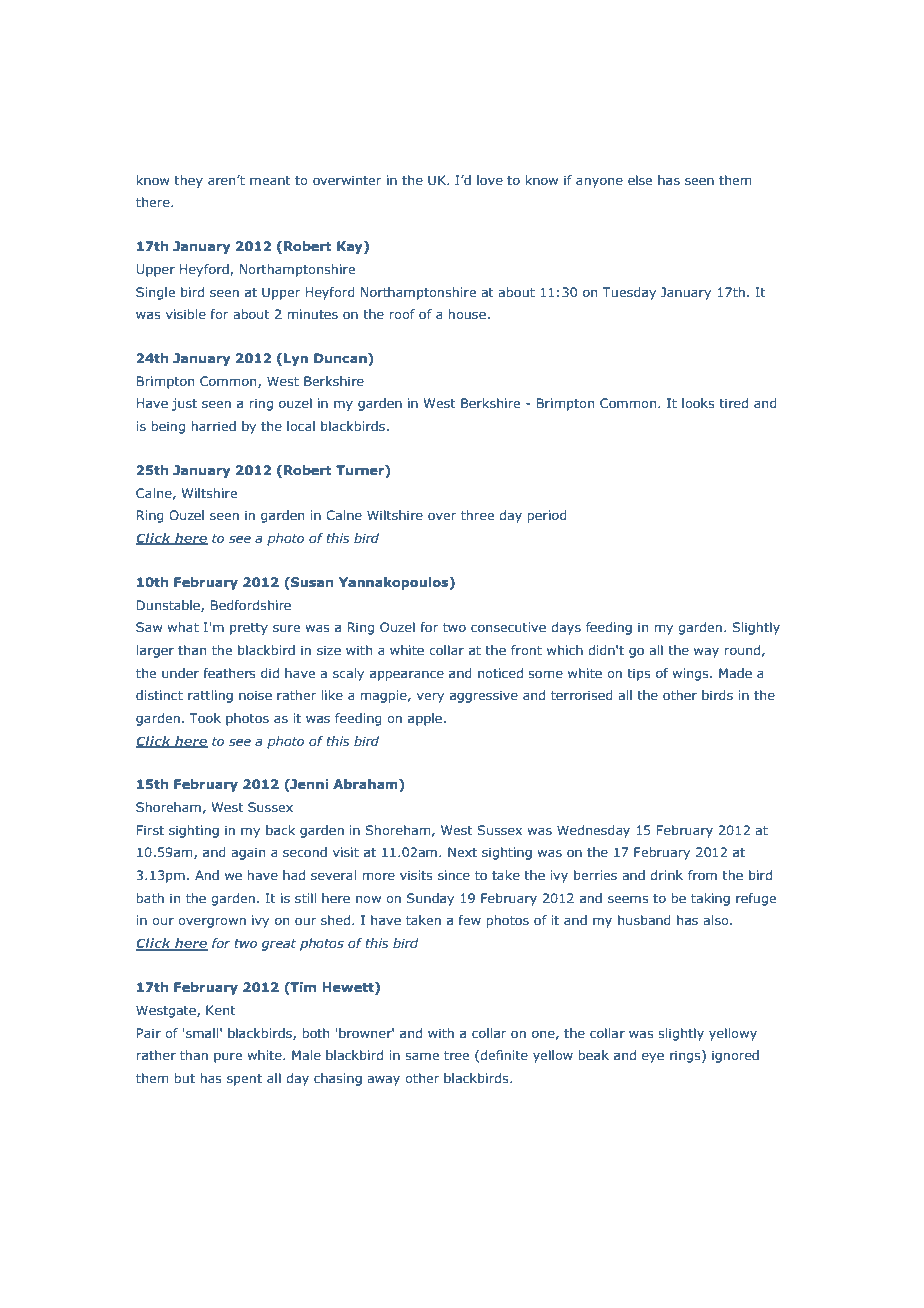 The height and width of the screenshot is (1308, 924). Describe the element at coordinates (213, 426) in the screenshot. I see `harried` at that location.
